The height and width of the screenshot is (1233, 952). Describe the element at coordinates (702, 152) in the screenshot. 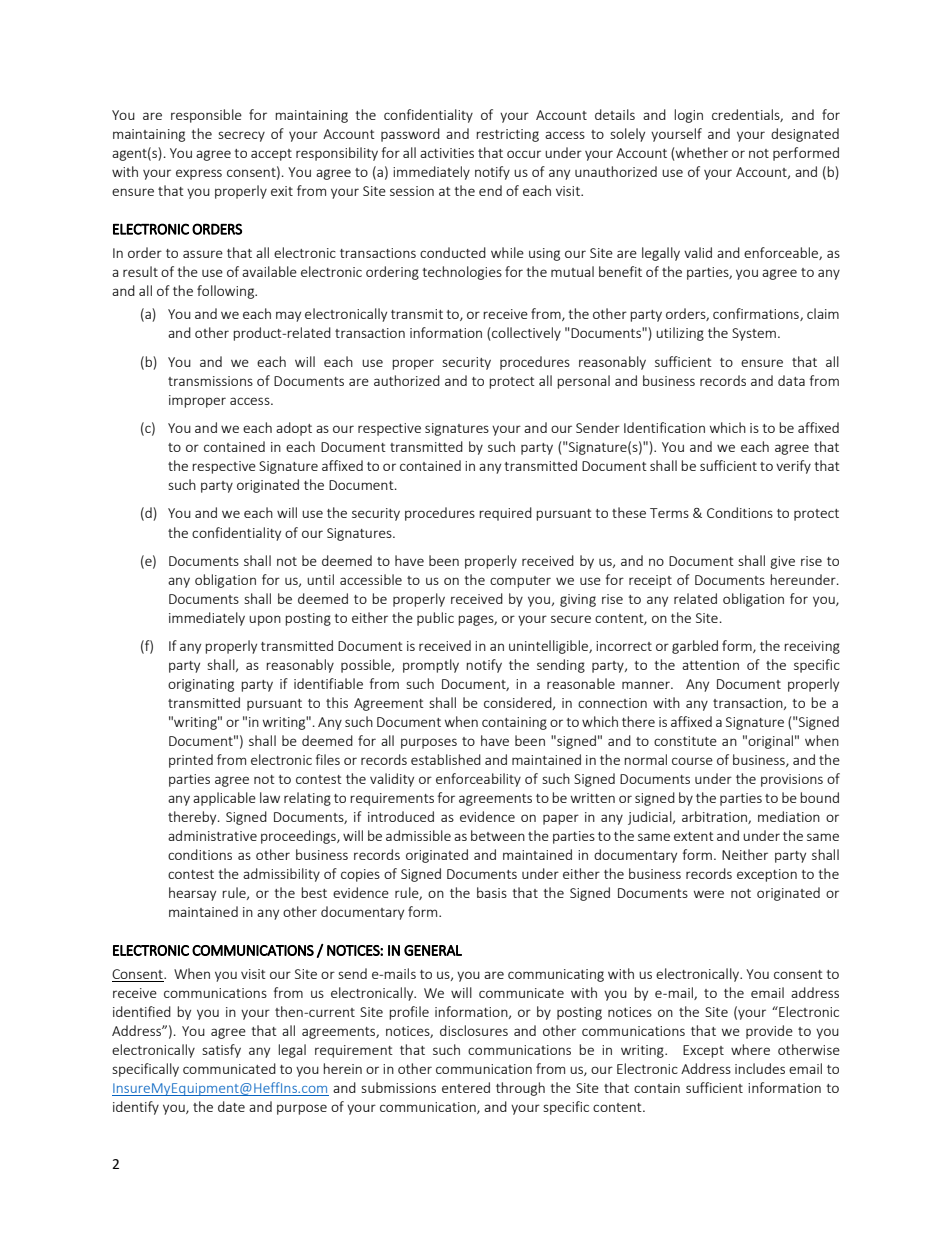

I see `whether` at that location.
